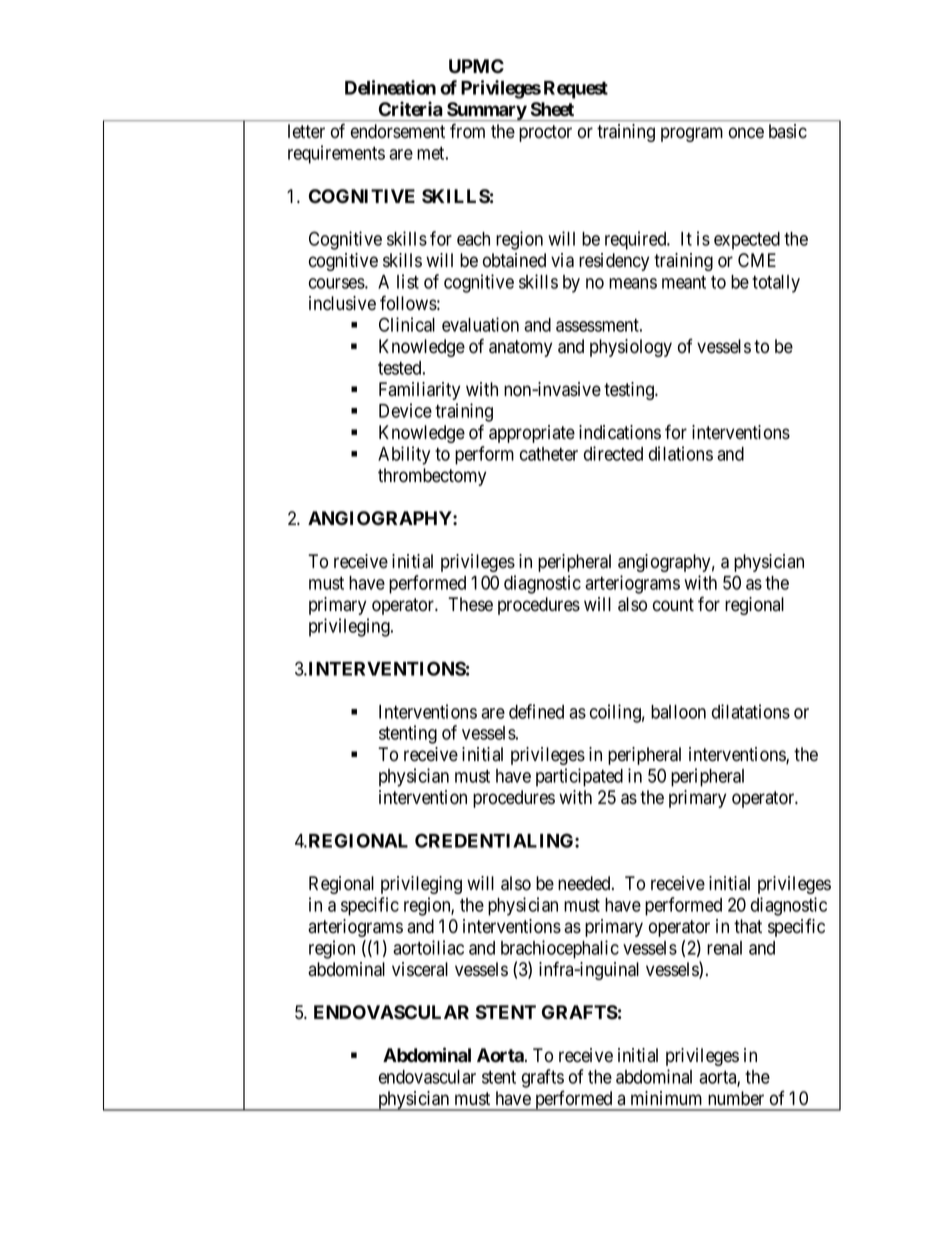 The width and height of the screenshot is (952, 1233). I want to click on catheter, so click(549, 454).
